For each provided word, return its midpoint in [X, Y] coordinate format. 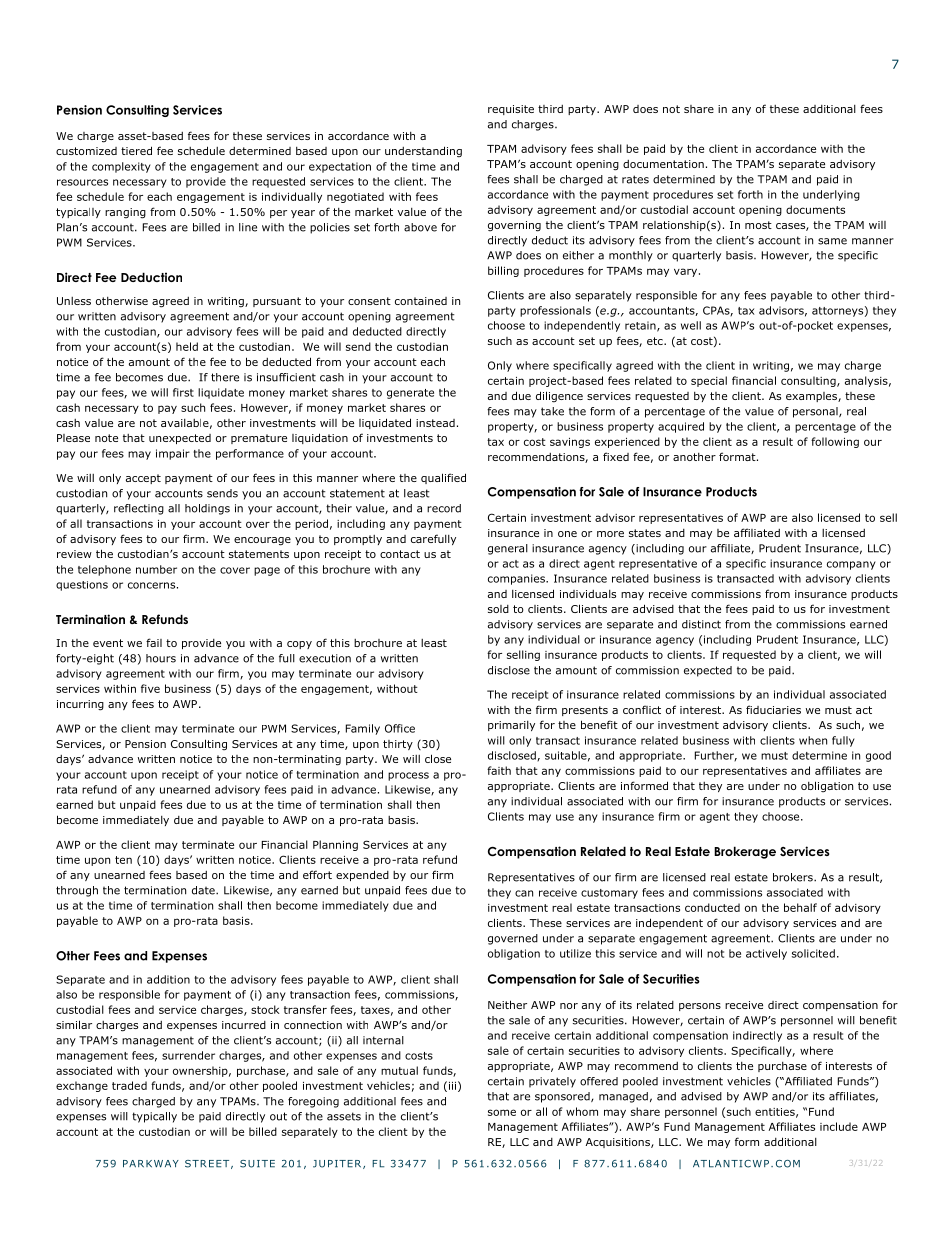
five [150, 688]
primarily [511, 726]
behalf [800, 907]
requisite [511, 110]
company [851, 565]
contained [421, 301]
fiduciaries [773, 709]
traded [129, 1085]
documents [815, 209]
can [524, 893]
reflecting [139, 509]
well [691, 325]
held [187, 346]
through [77, 891]
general [508, 549]
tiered [136, 150]
